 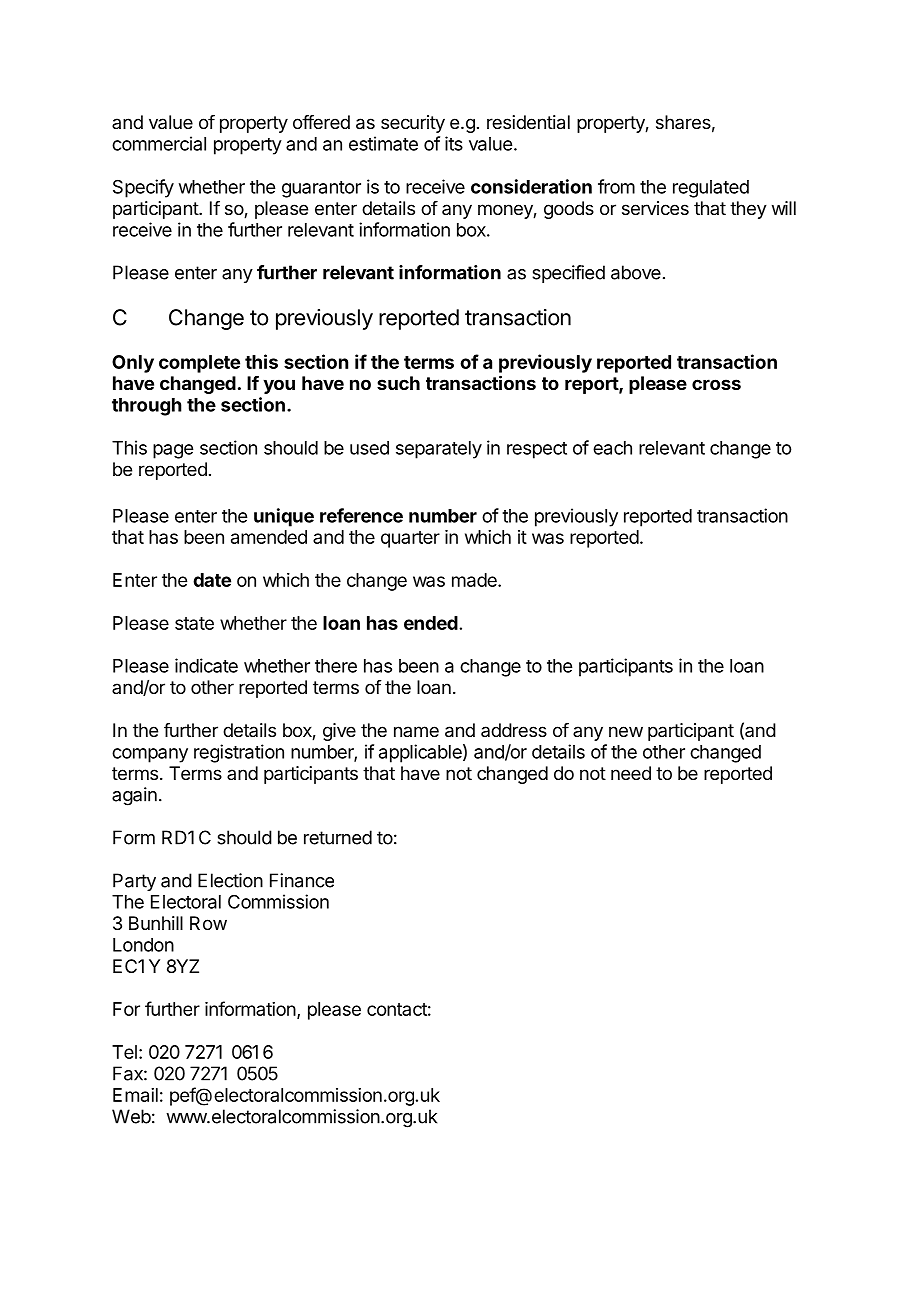 What do you see at coordinates (454, 143) in the screenshot?
I see `its` at bounding box center [454, 143].
